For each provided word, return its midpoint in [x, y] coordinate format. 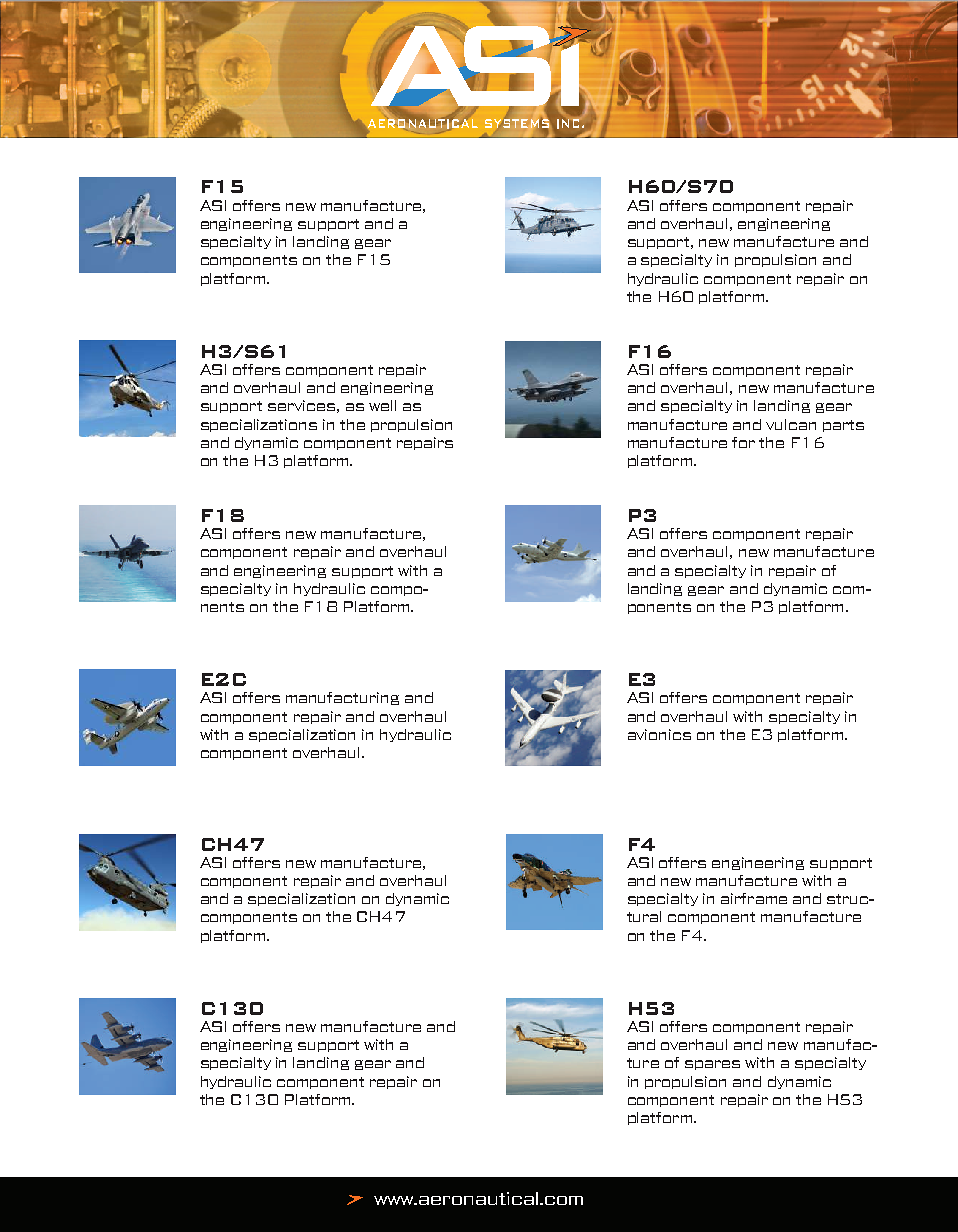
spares [712, 1065]
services [301, 405]
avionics [659, 734]
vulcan [791, 424]
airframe [754, 898]
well [382, 405]
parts [843, 426]
